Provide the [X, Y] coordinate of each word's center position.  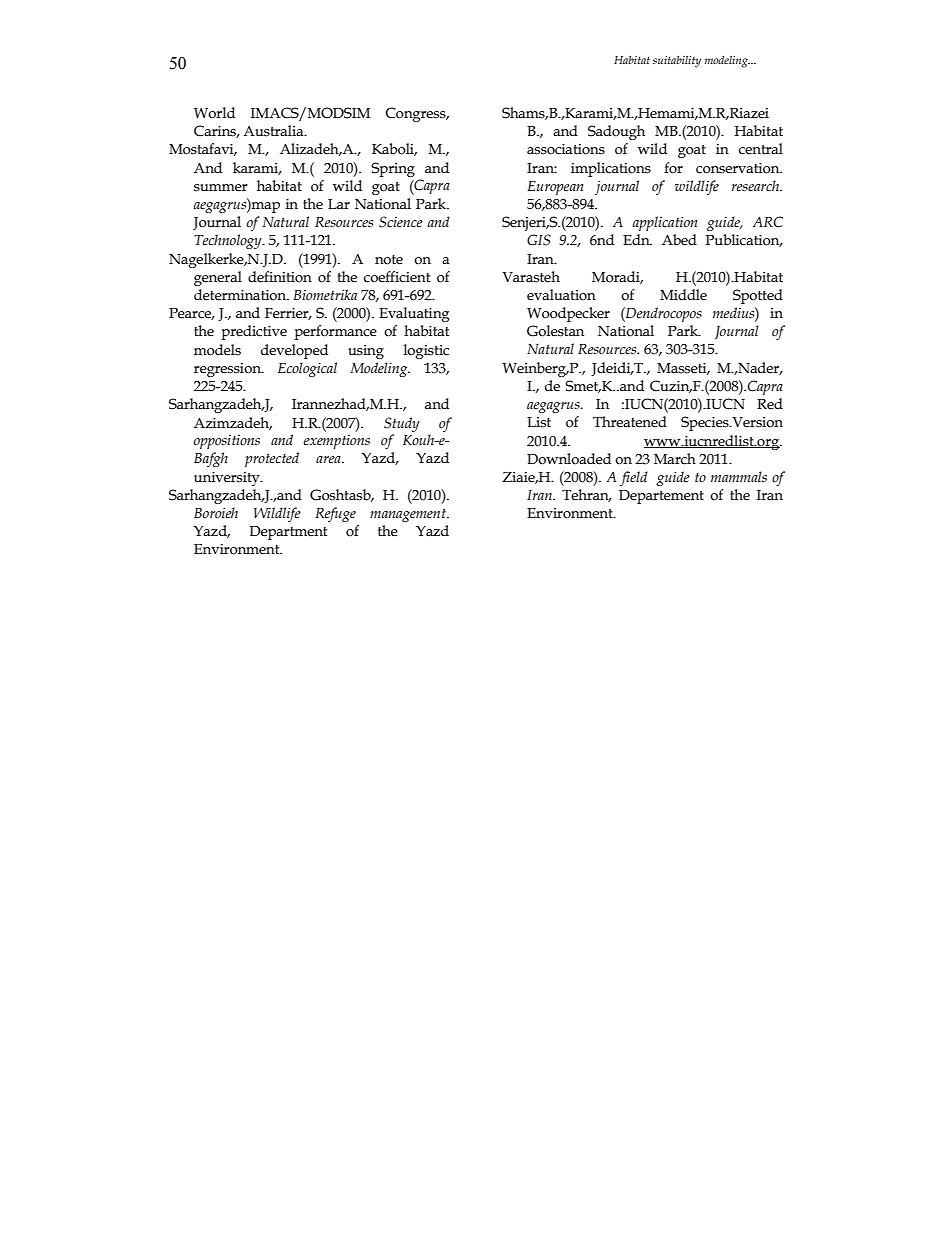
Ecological [307, 369]
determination [241, 295]
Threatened [630, 422]
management [409, 515]
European [555, 188]
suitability [677, 61]
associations [566, 149]
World [214, 113]
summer [221, 188]
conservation [739, 168]
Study [402, 424]
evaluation [561, 295]
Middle [683, 295]
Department [288, 533]
